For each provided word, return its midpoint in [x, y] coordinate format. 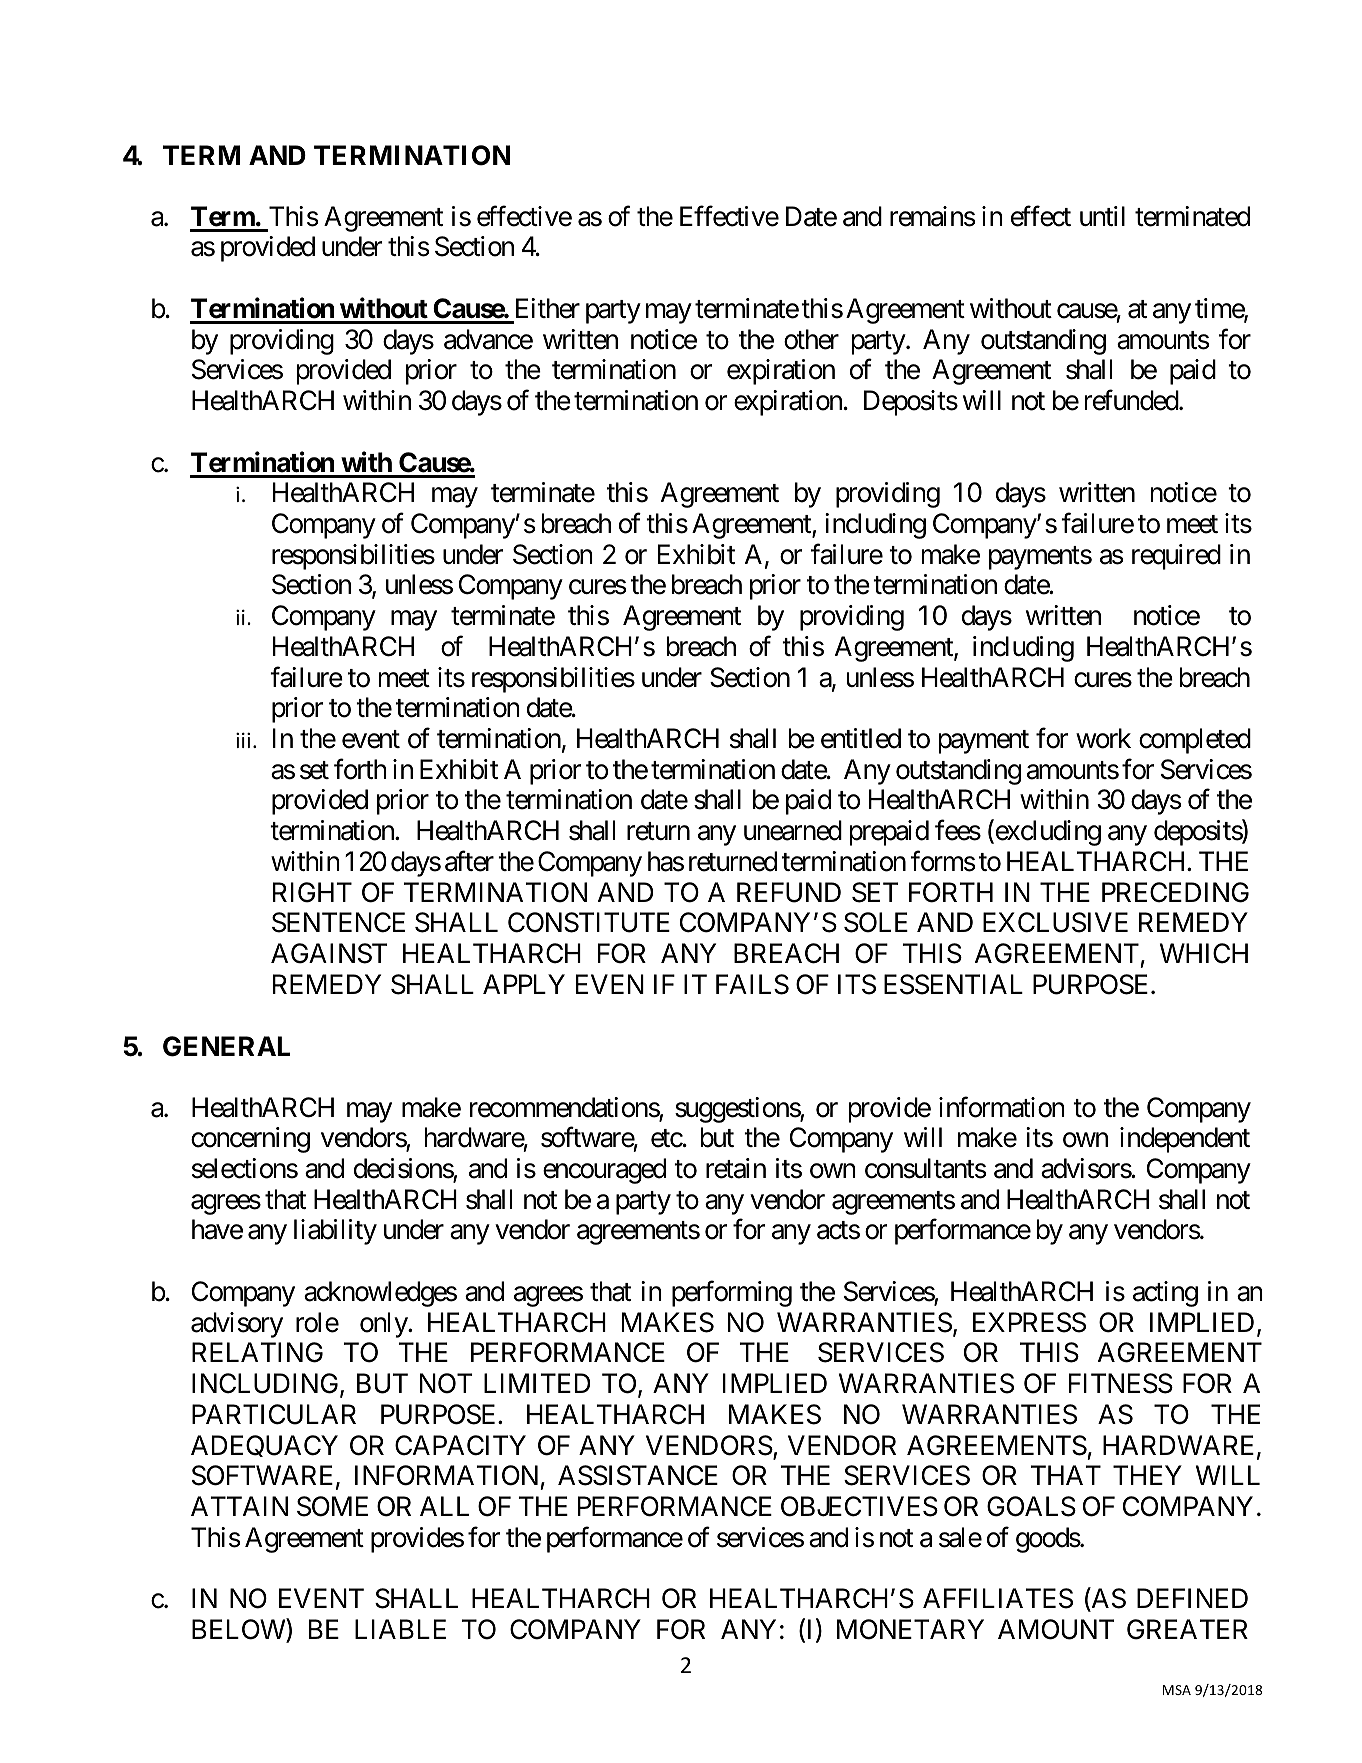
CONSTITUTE [589, 922]
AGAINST [329, 953]
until [1102, 216]
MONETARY [910, 1629]
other [811, 339]
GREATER [1187, 1629]
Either [548, 308]
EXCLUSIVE [1055, 922]
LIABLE [400, 1629]
